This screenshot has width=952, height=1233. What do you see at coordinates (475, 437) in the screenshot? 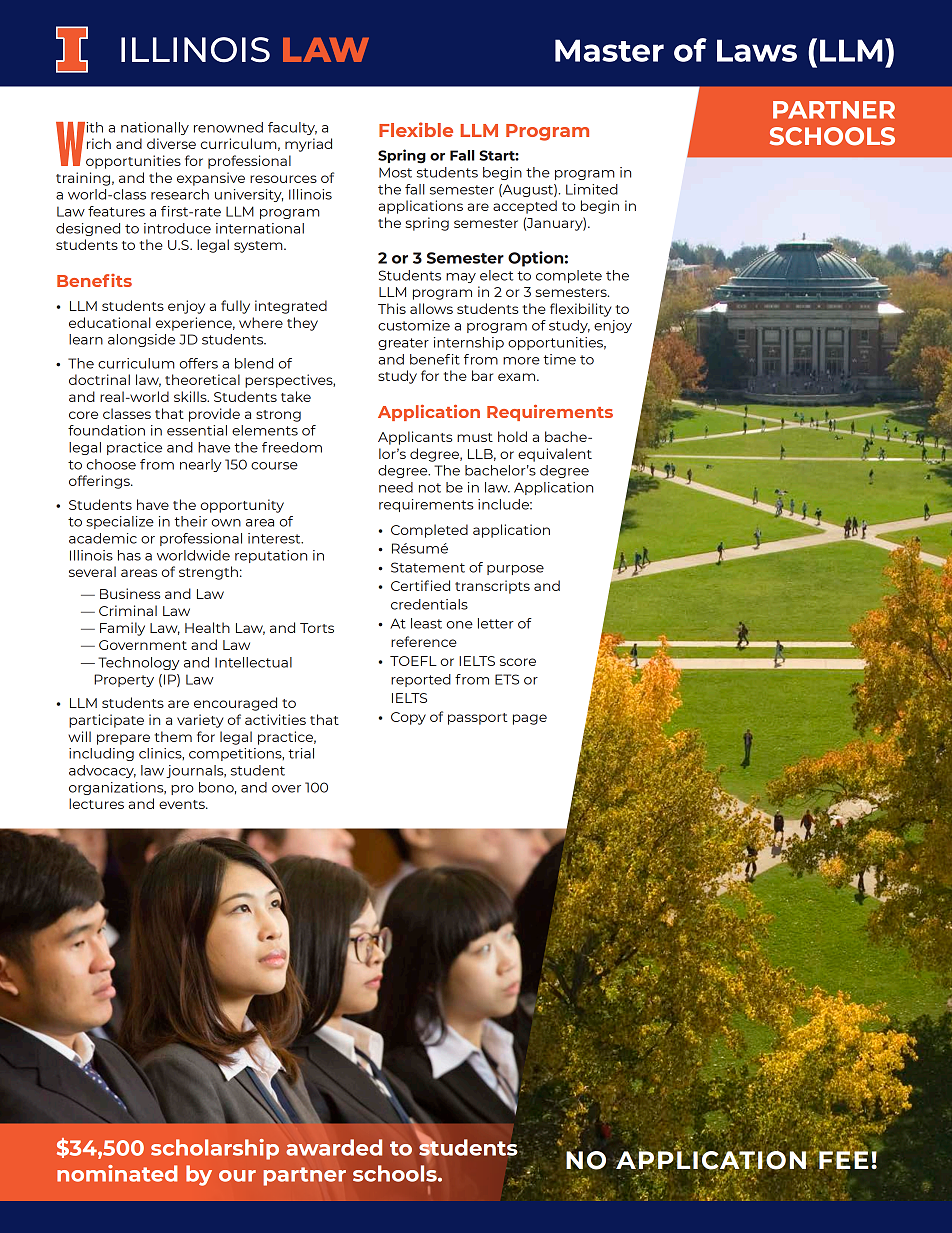
I see `must` at bounding box center [475, 437].
